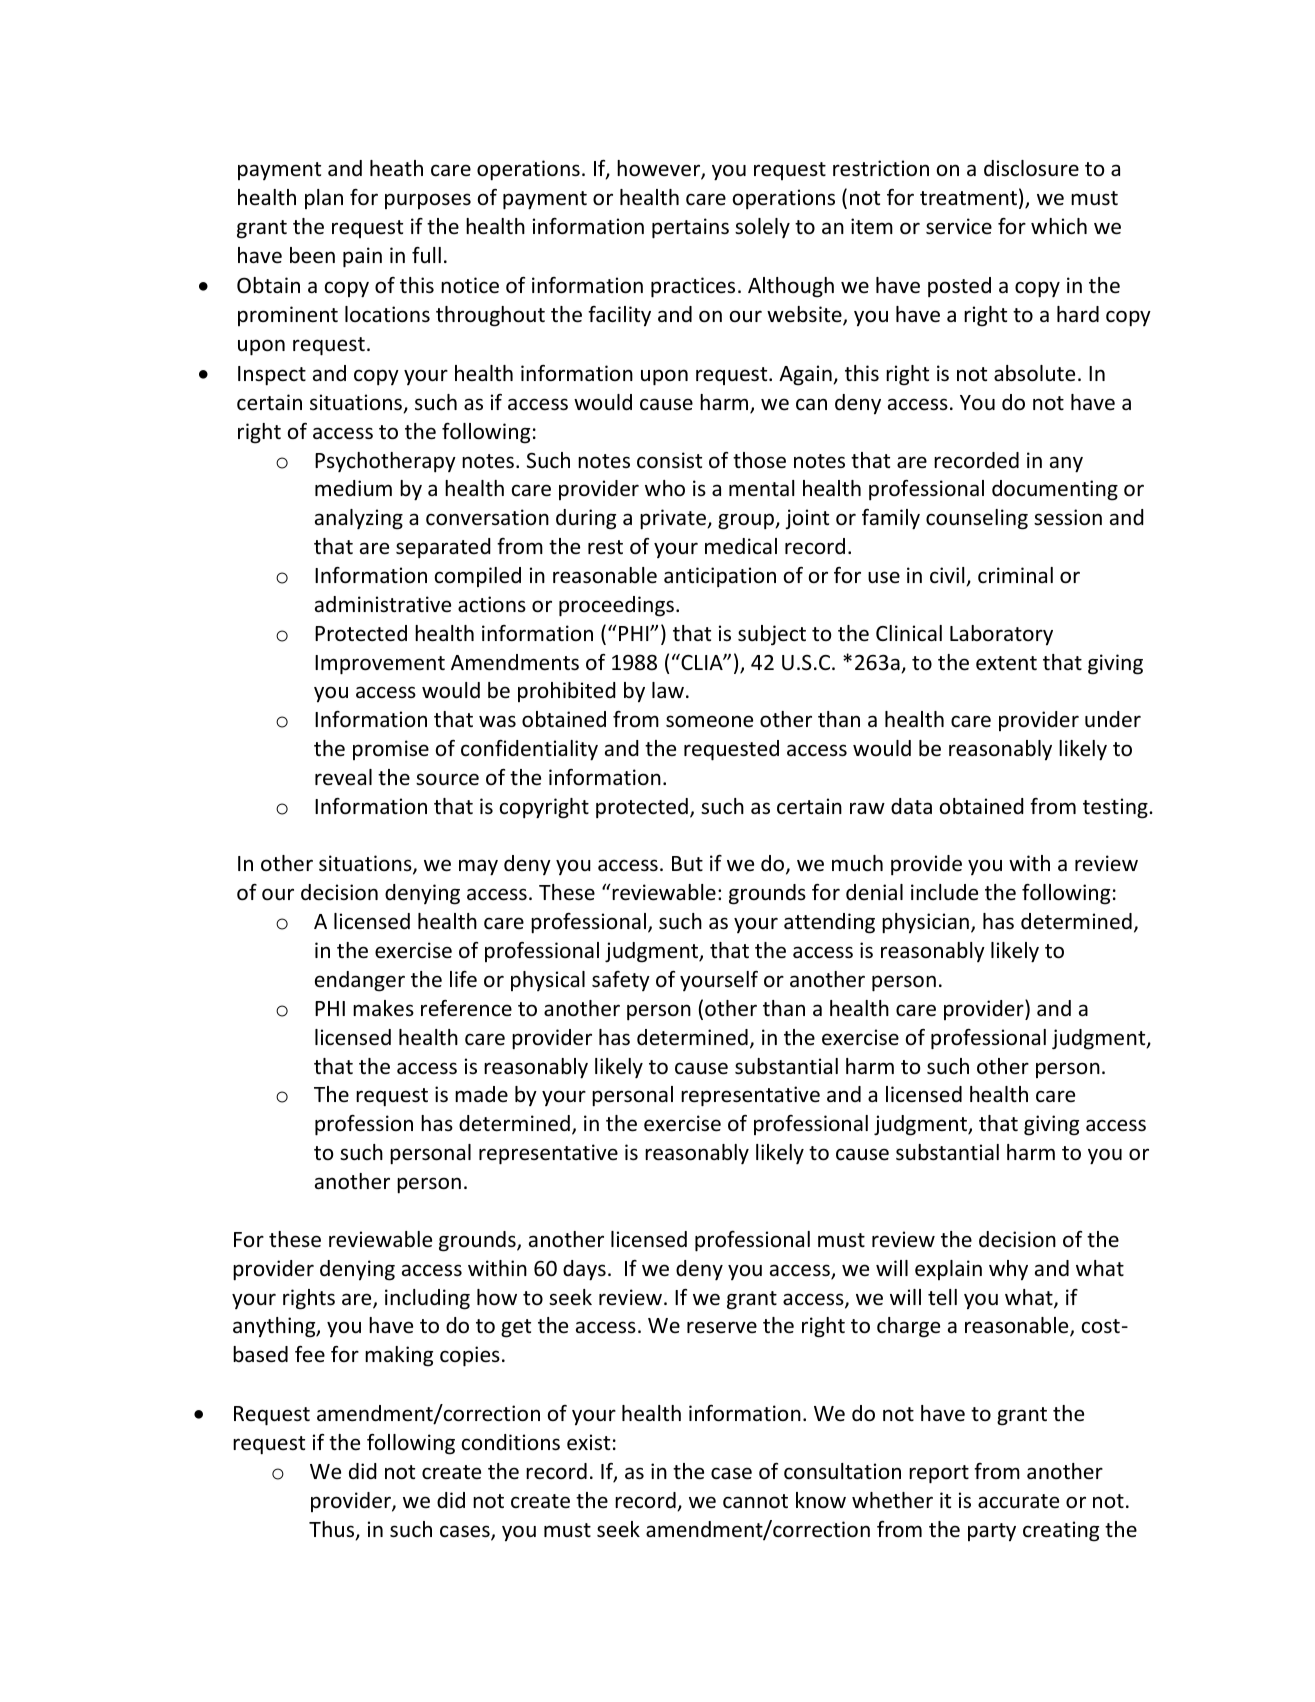 Image resolution: width=1315 pixels, height=1702 pixels. I want to click on Improvement, so click(380, 665).
